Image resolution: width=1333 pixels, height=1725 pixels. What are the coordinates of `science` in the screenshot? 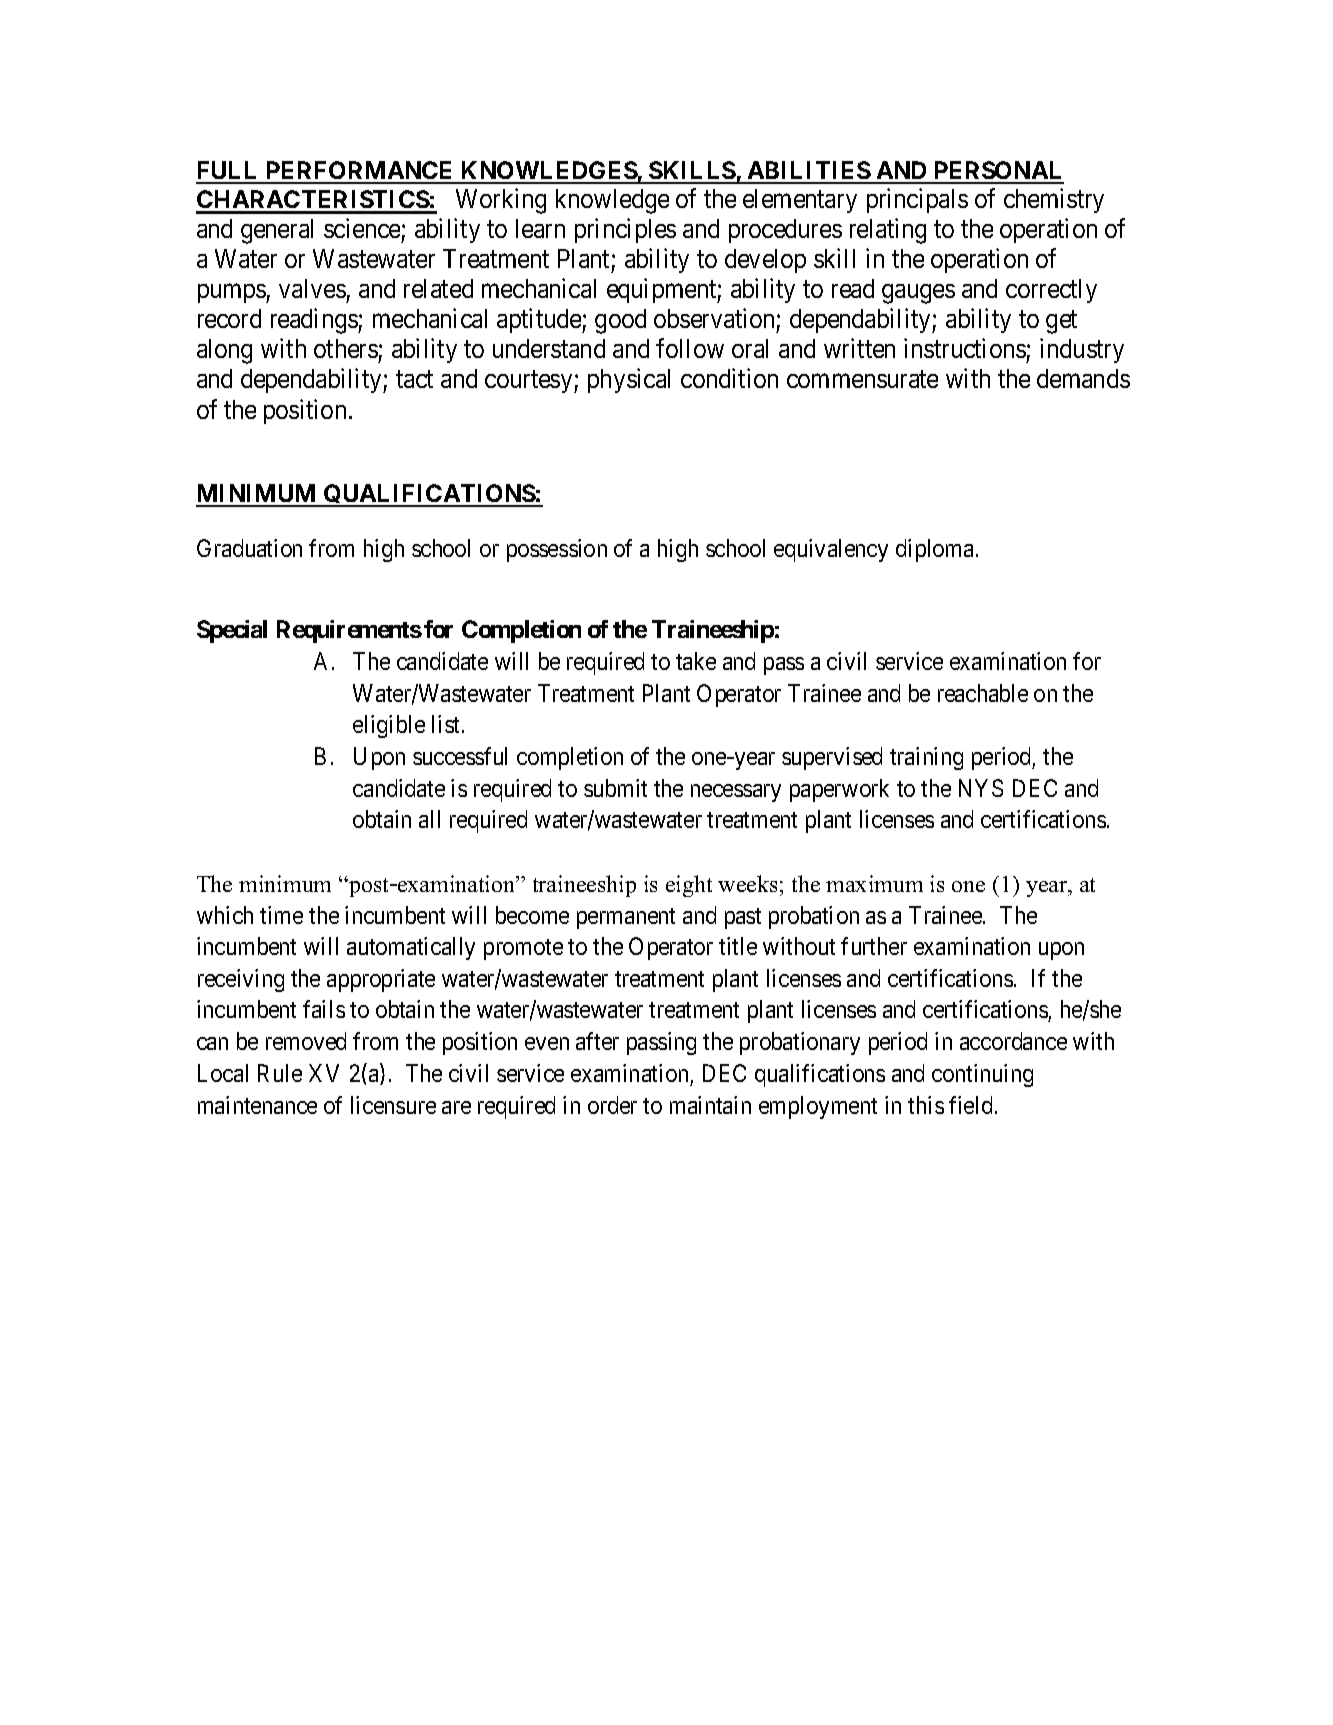 It's located at (362, 228).
